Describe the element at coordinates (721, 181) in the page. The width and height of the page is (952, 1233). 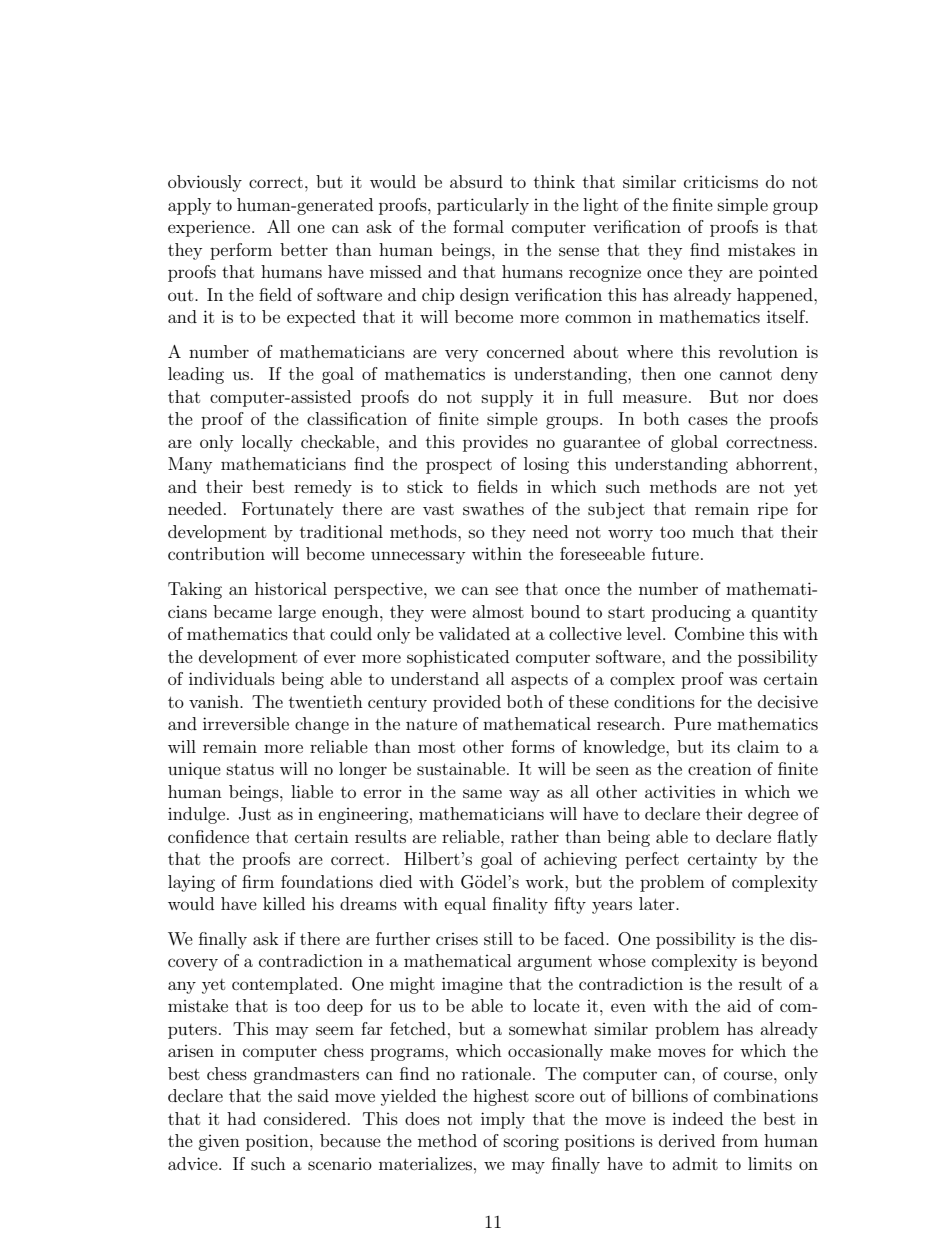
I see `criticisms` at that location.
